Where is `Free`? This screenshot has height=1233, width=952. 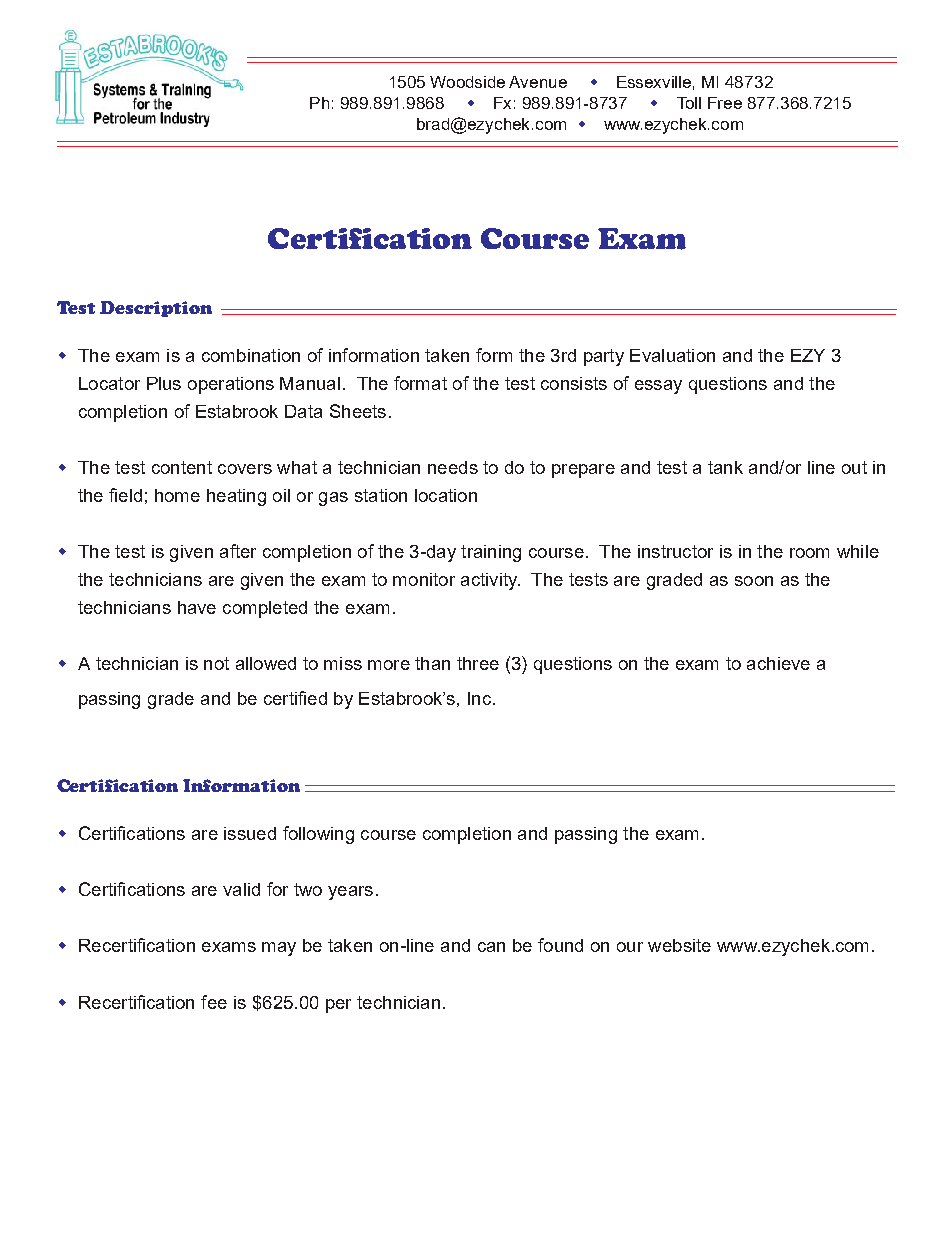 Free is located at coordinates (725, 103).
